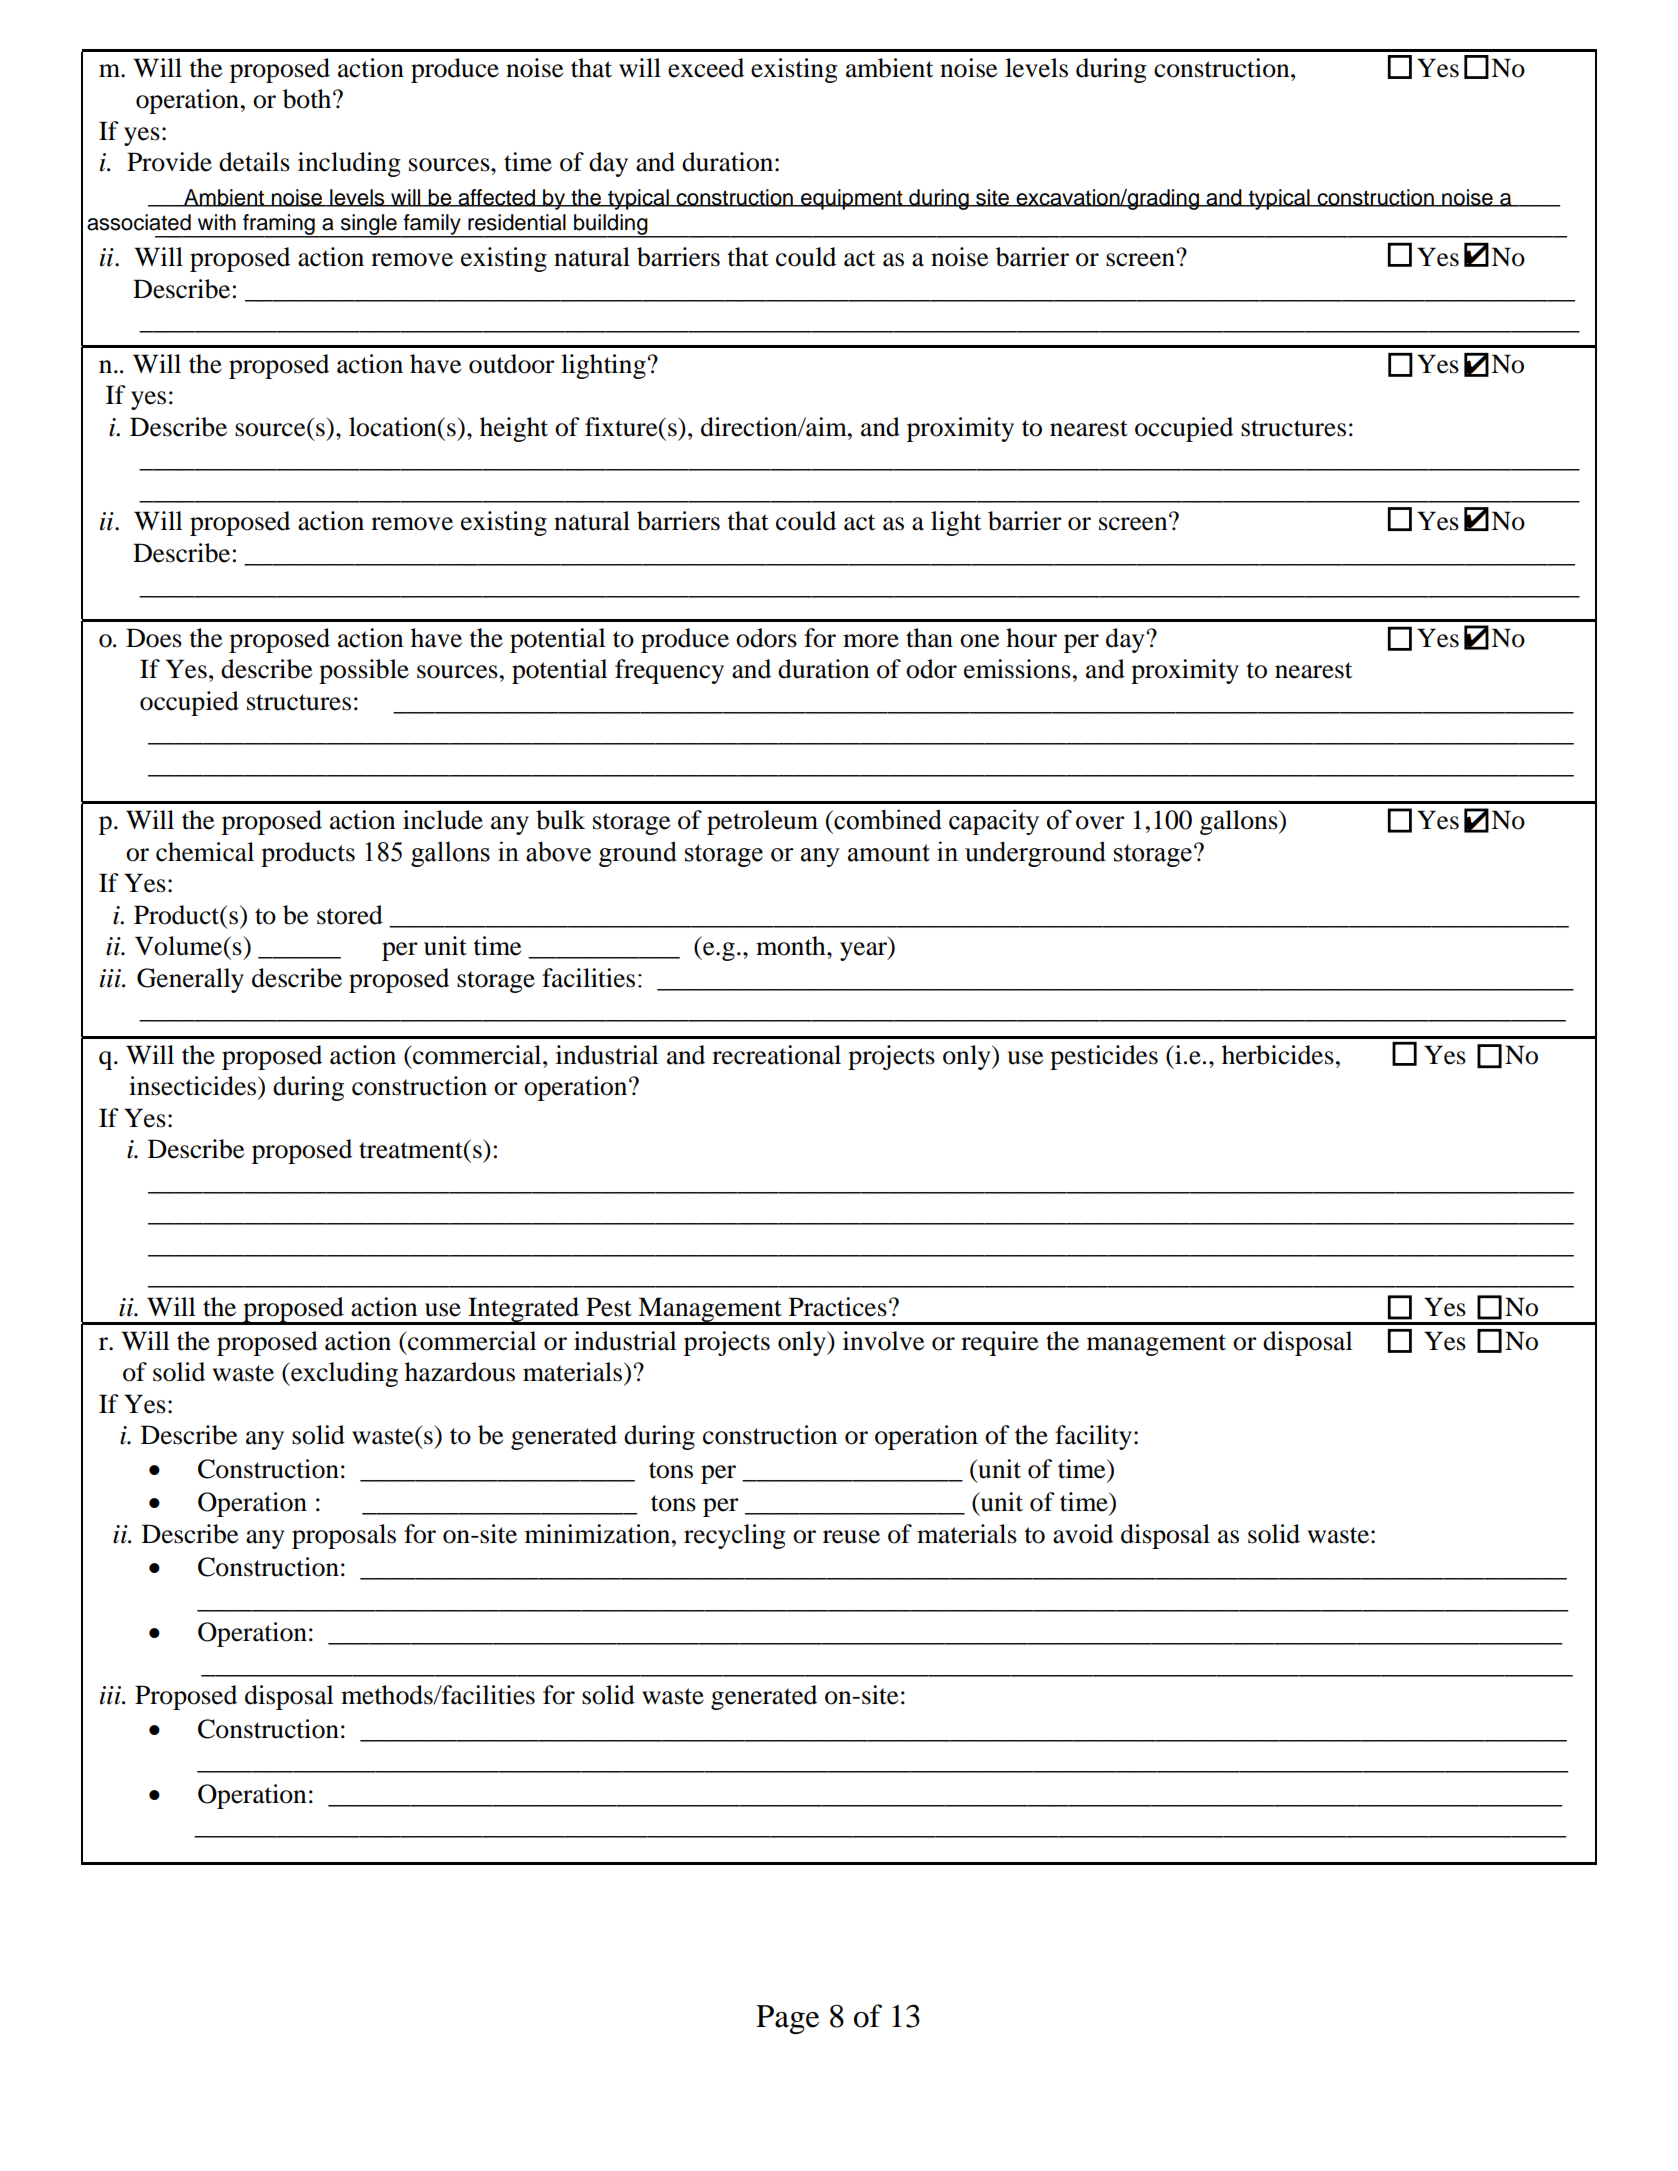 The width and height of the document is (1678, 2171). I want to click on hour, so click(1031, 638).
